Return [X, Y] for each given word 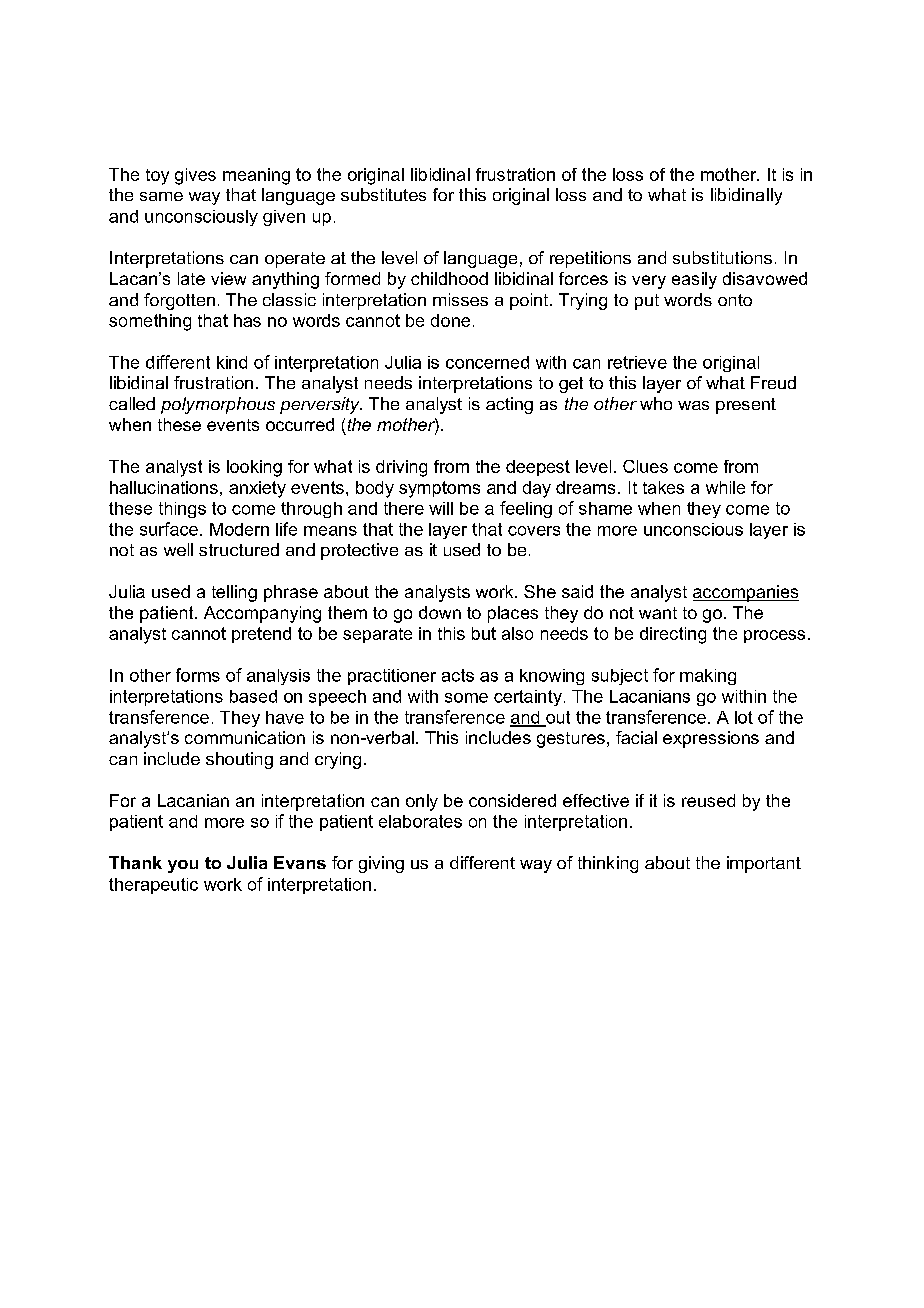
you [183, 866]
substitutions [722, 257]
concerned [487, 362]
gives [195, 176]
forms [198, 675]
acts [458, 675]
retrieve [637, 362]
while [725, 487]
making [708, 677]
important [764, 864]
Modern [239, 529]
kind [232, 362]
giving [381, 864]
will [441, 508]
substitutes [383, 194]
